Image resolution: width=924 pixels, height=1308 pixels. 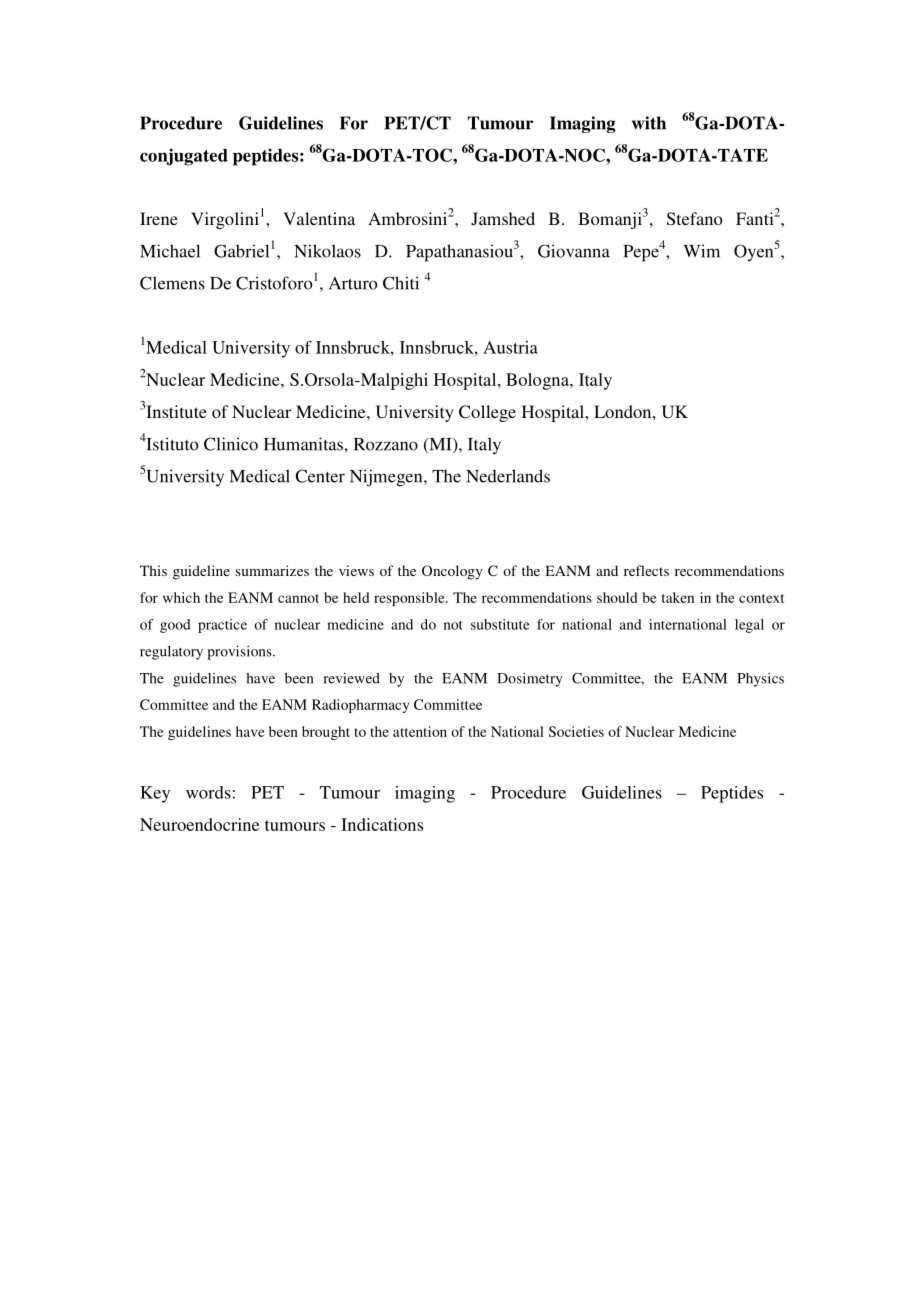 What do you see at coordinates (222, 626) in the page?
I see `practice` at bounding box center [222, 626].
